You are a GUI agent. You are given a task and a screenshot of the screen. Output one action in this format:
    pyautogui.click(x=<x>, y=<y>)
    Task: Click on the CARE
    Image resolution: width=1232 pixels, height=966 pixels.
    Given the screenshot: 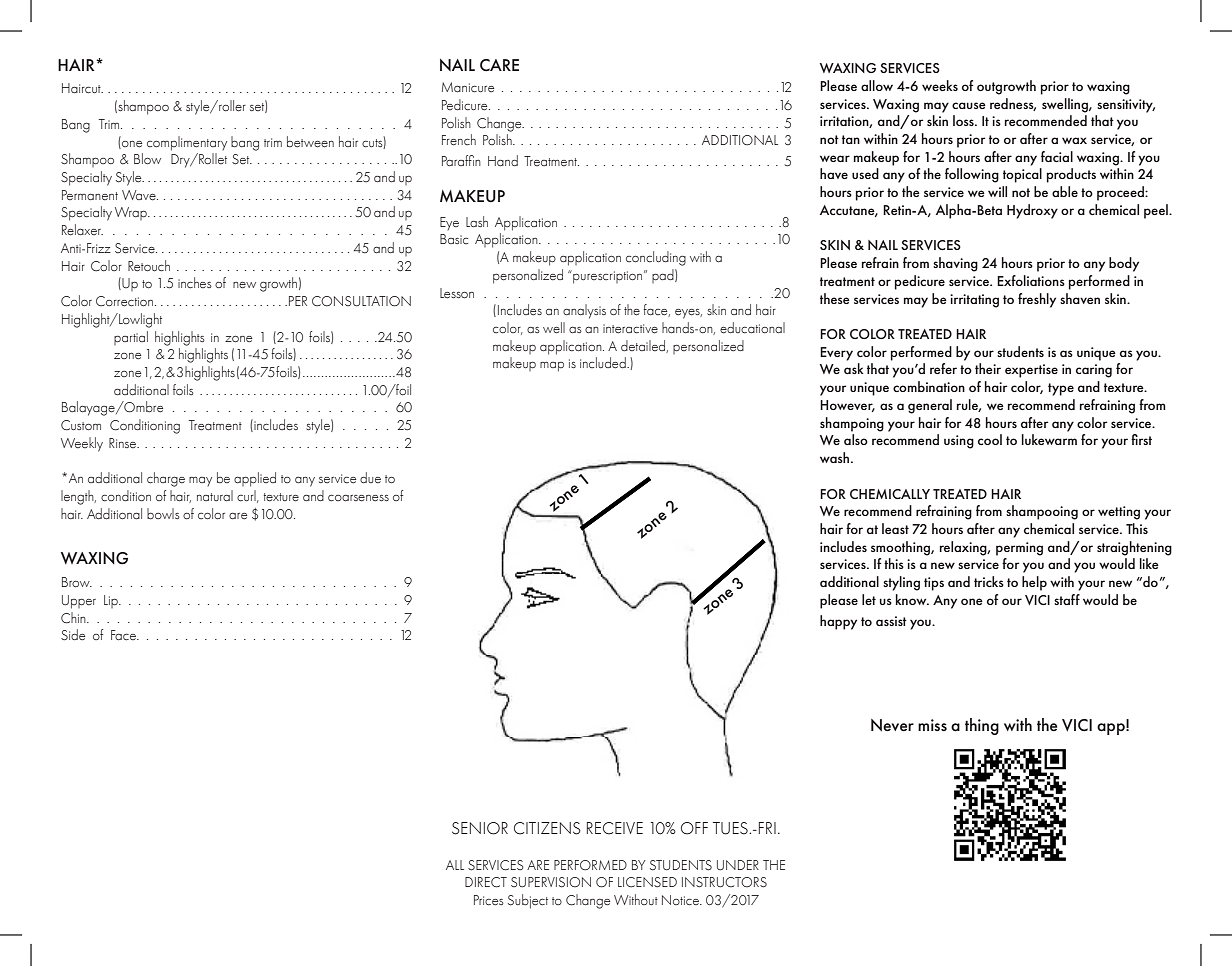 What is the action you would take?
    pyautogui.click(x=499, y=65)
